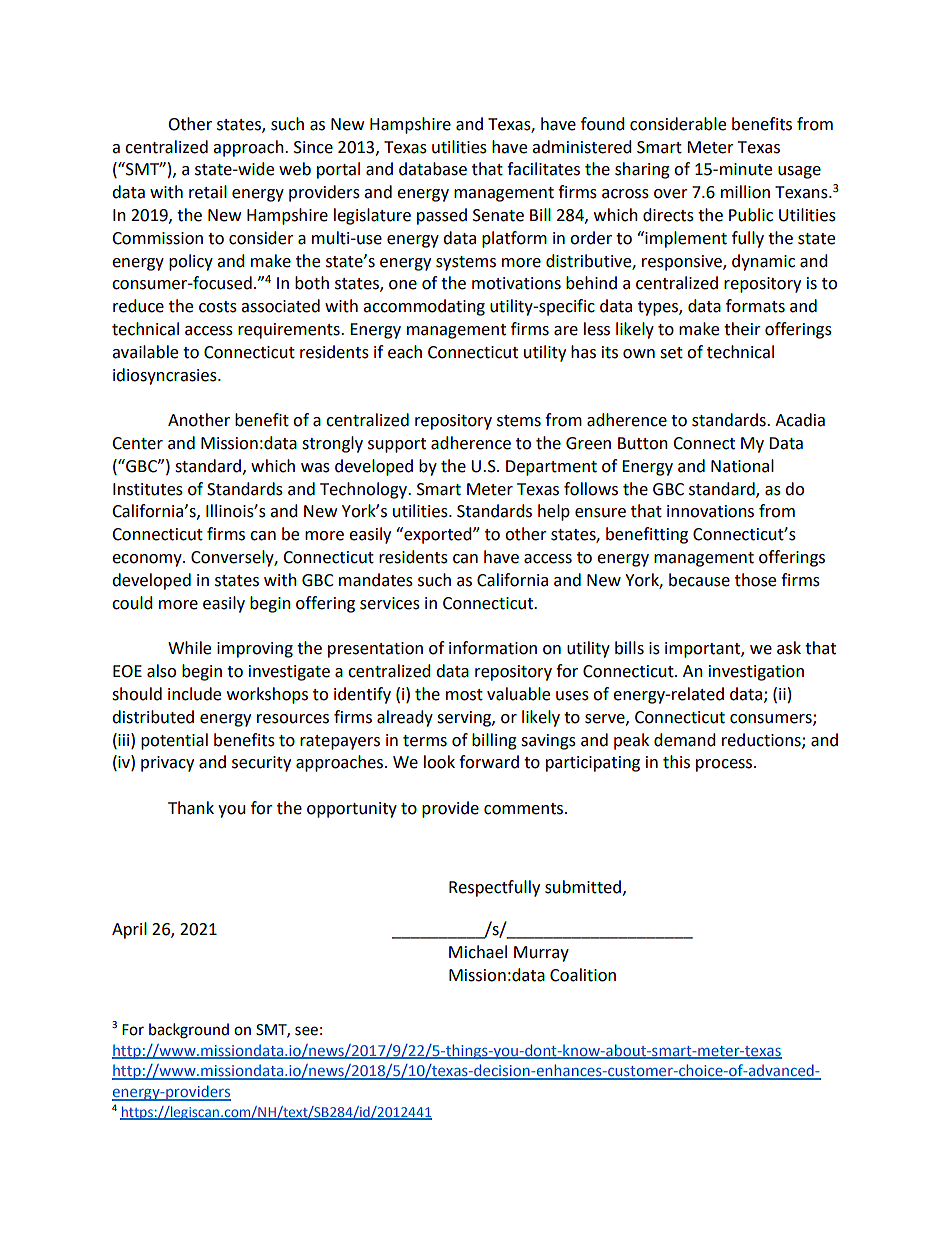  I want to click on retail, so click(208, 192).
